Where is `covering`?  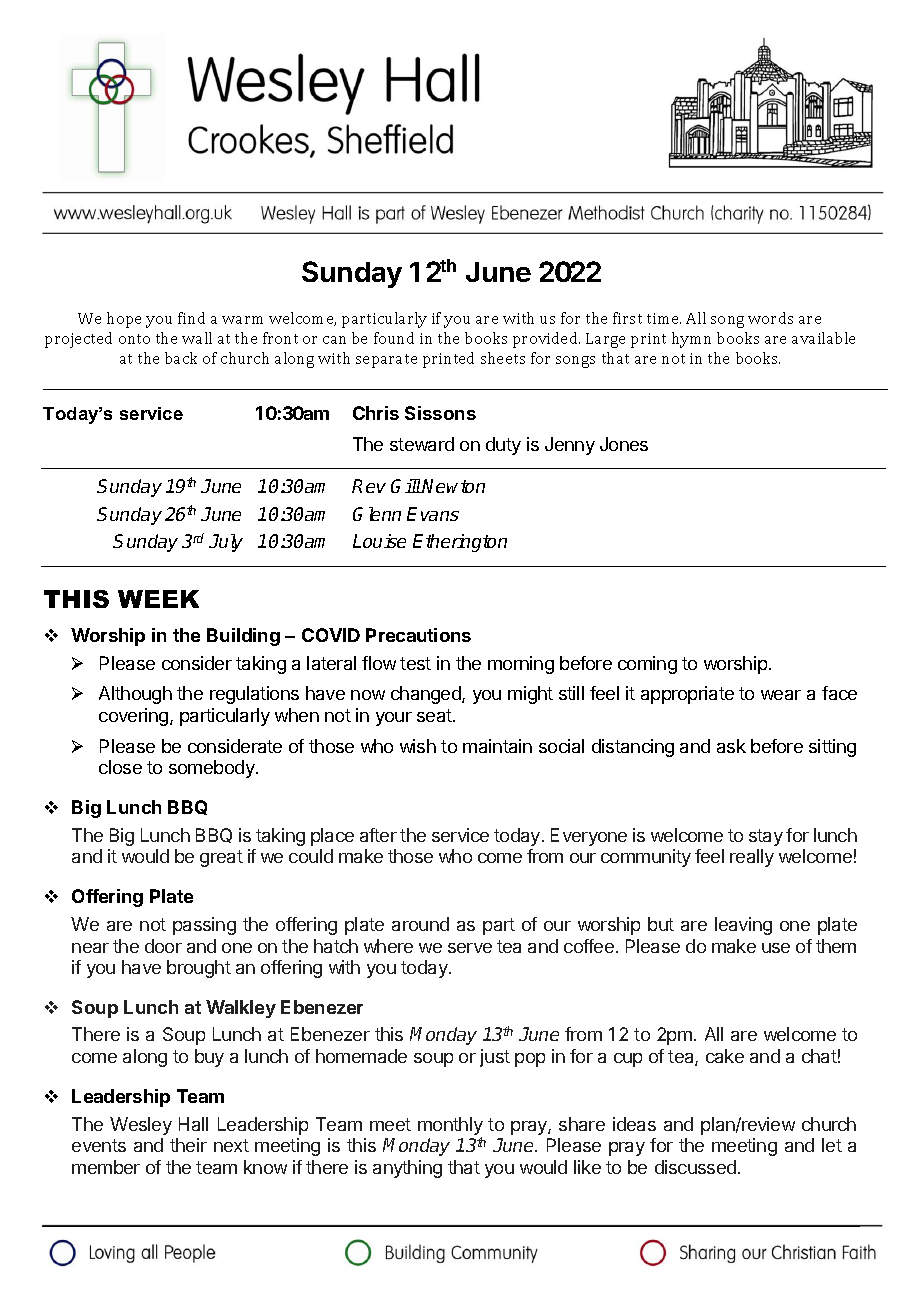 covering is located at coordinates (135, 717).
